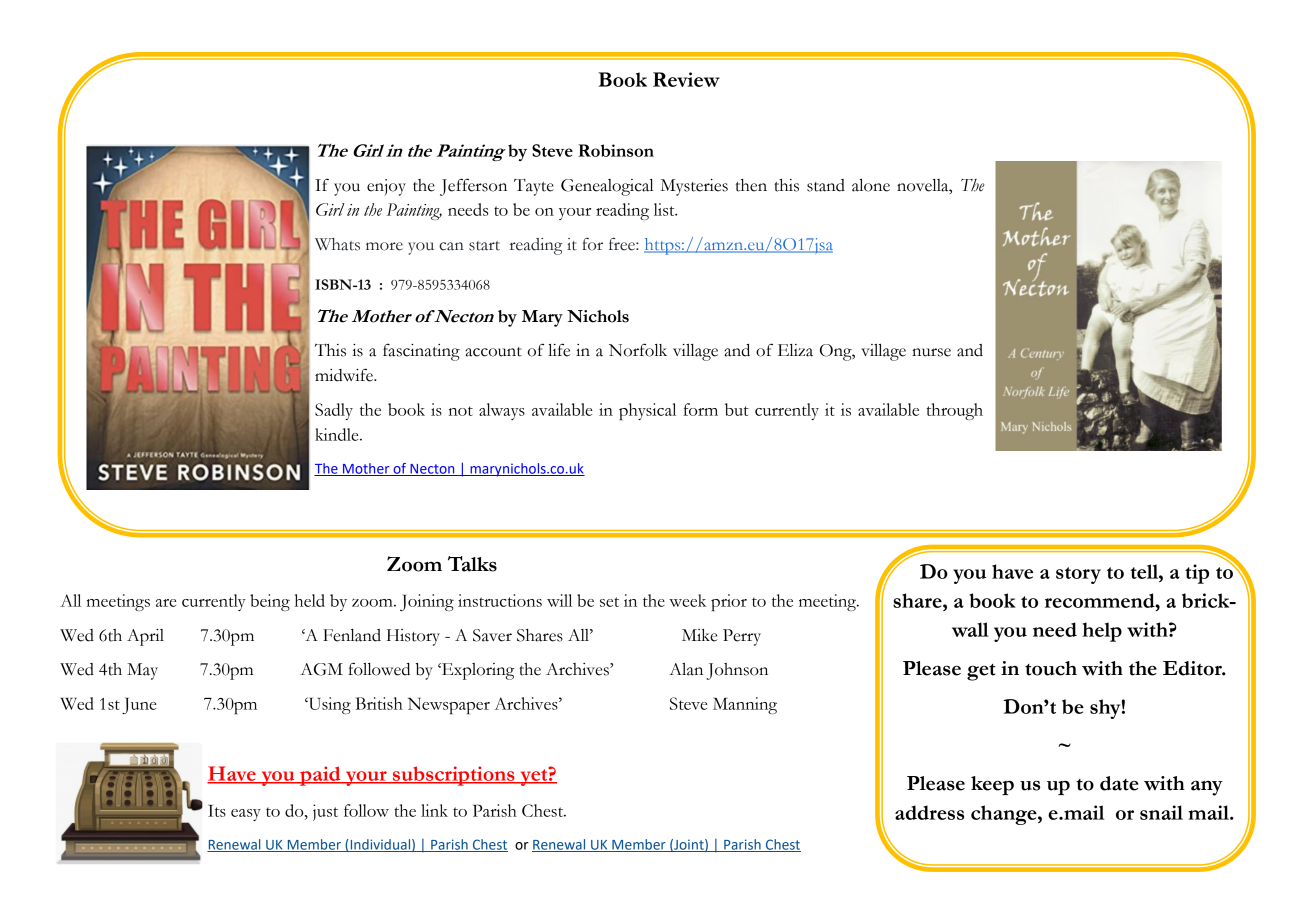 The height and width of the image is (924, 1308). I want to click on subscriptions, so click(453, 776).
